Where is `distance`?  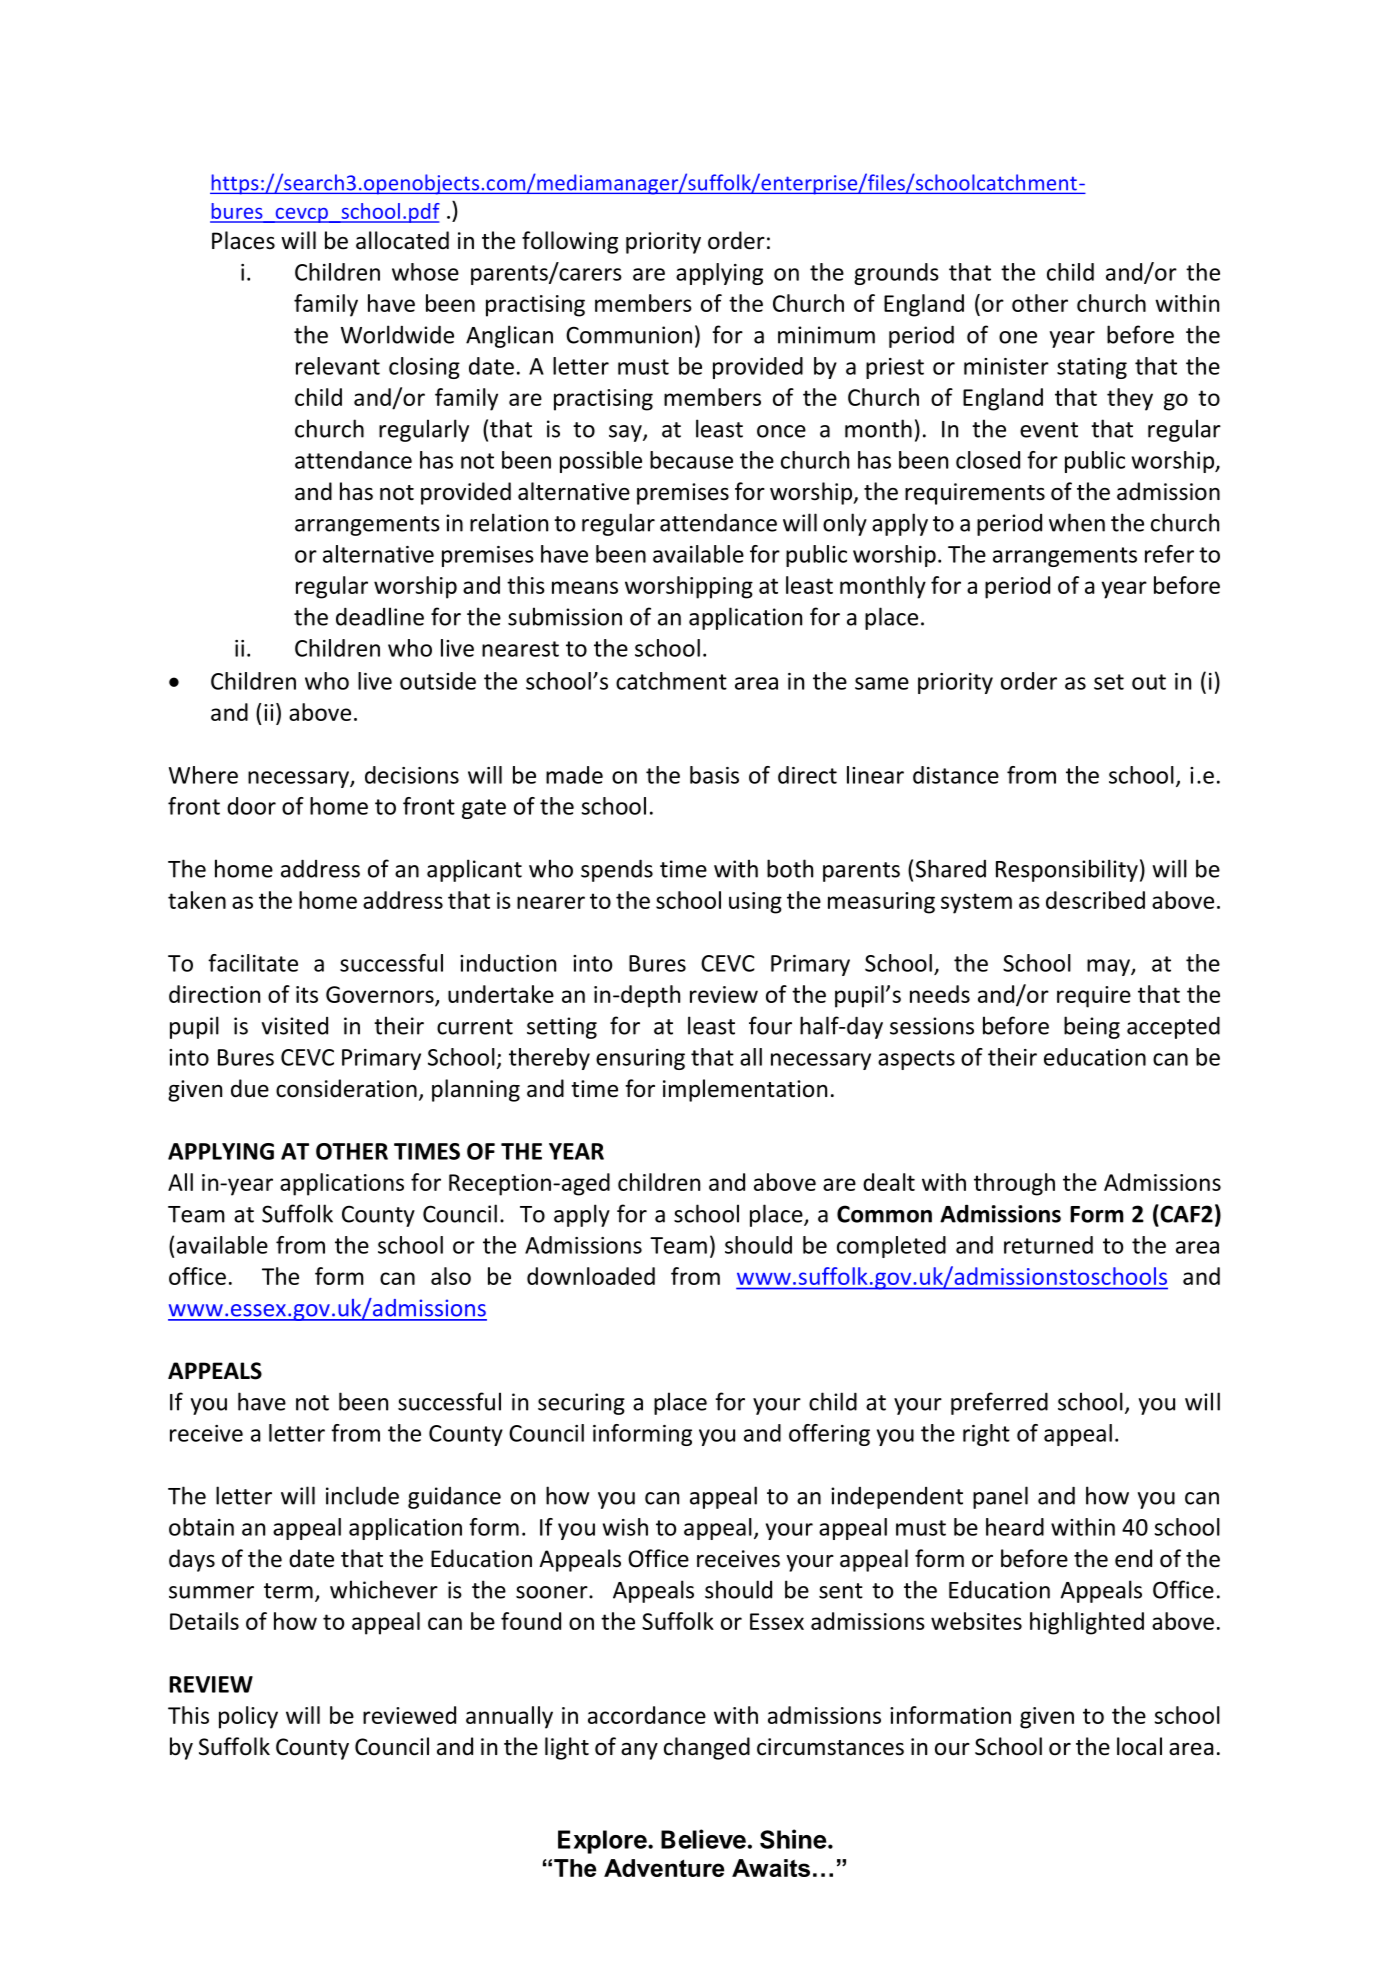 distance is located at coordinates (956, 775).
